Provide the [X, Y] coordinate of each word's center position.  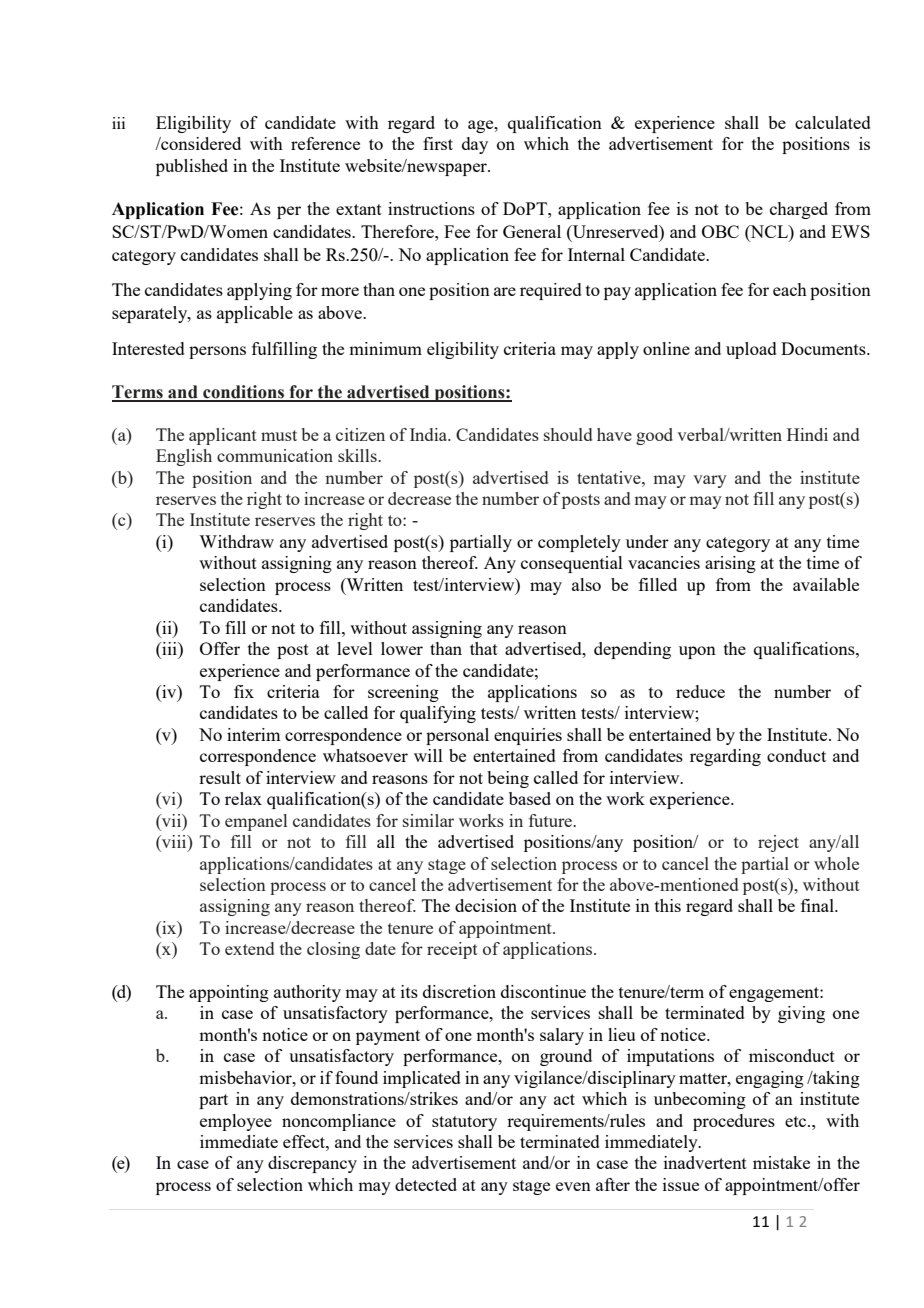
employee [236, 1122]
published [192, 167]
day [475, 145]
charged [799, 210]
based [530, 798]
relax [243, 798]
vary [710, 481]
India [430, 434]
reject [778, 843]
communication [275, 455]
